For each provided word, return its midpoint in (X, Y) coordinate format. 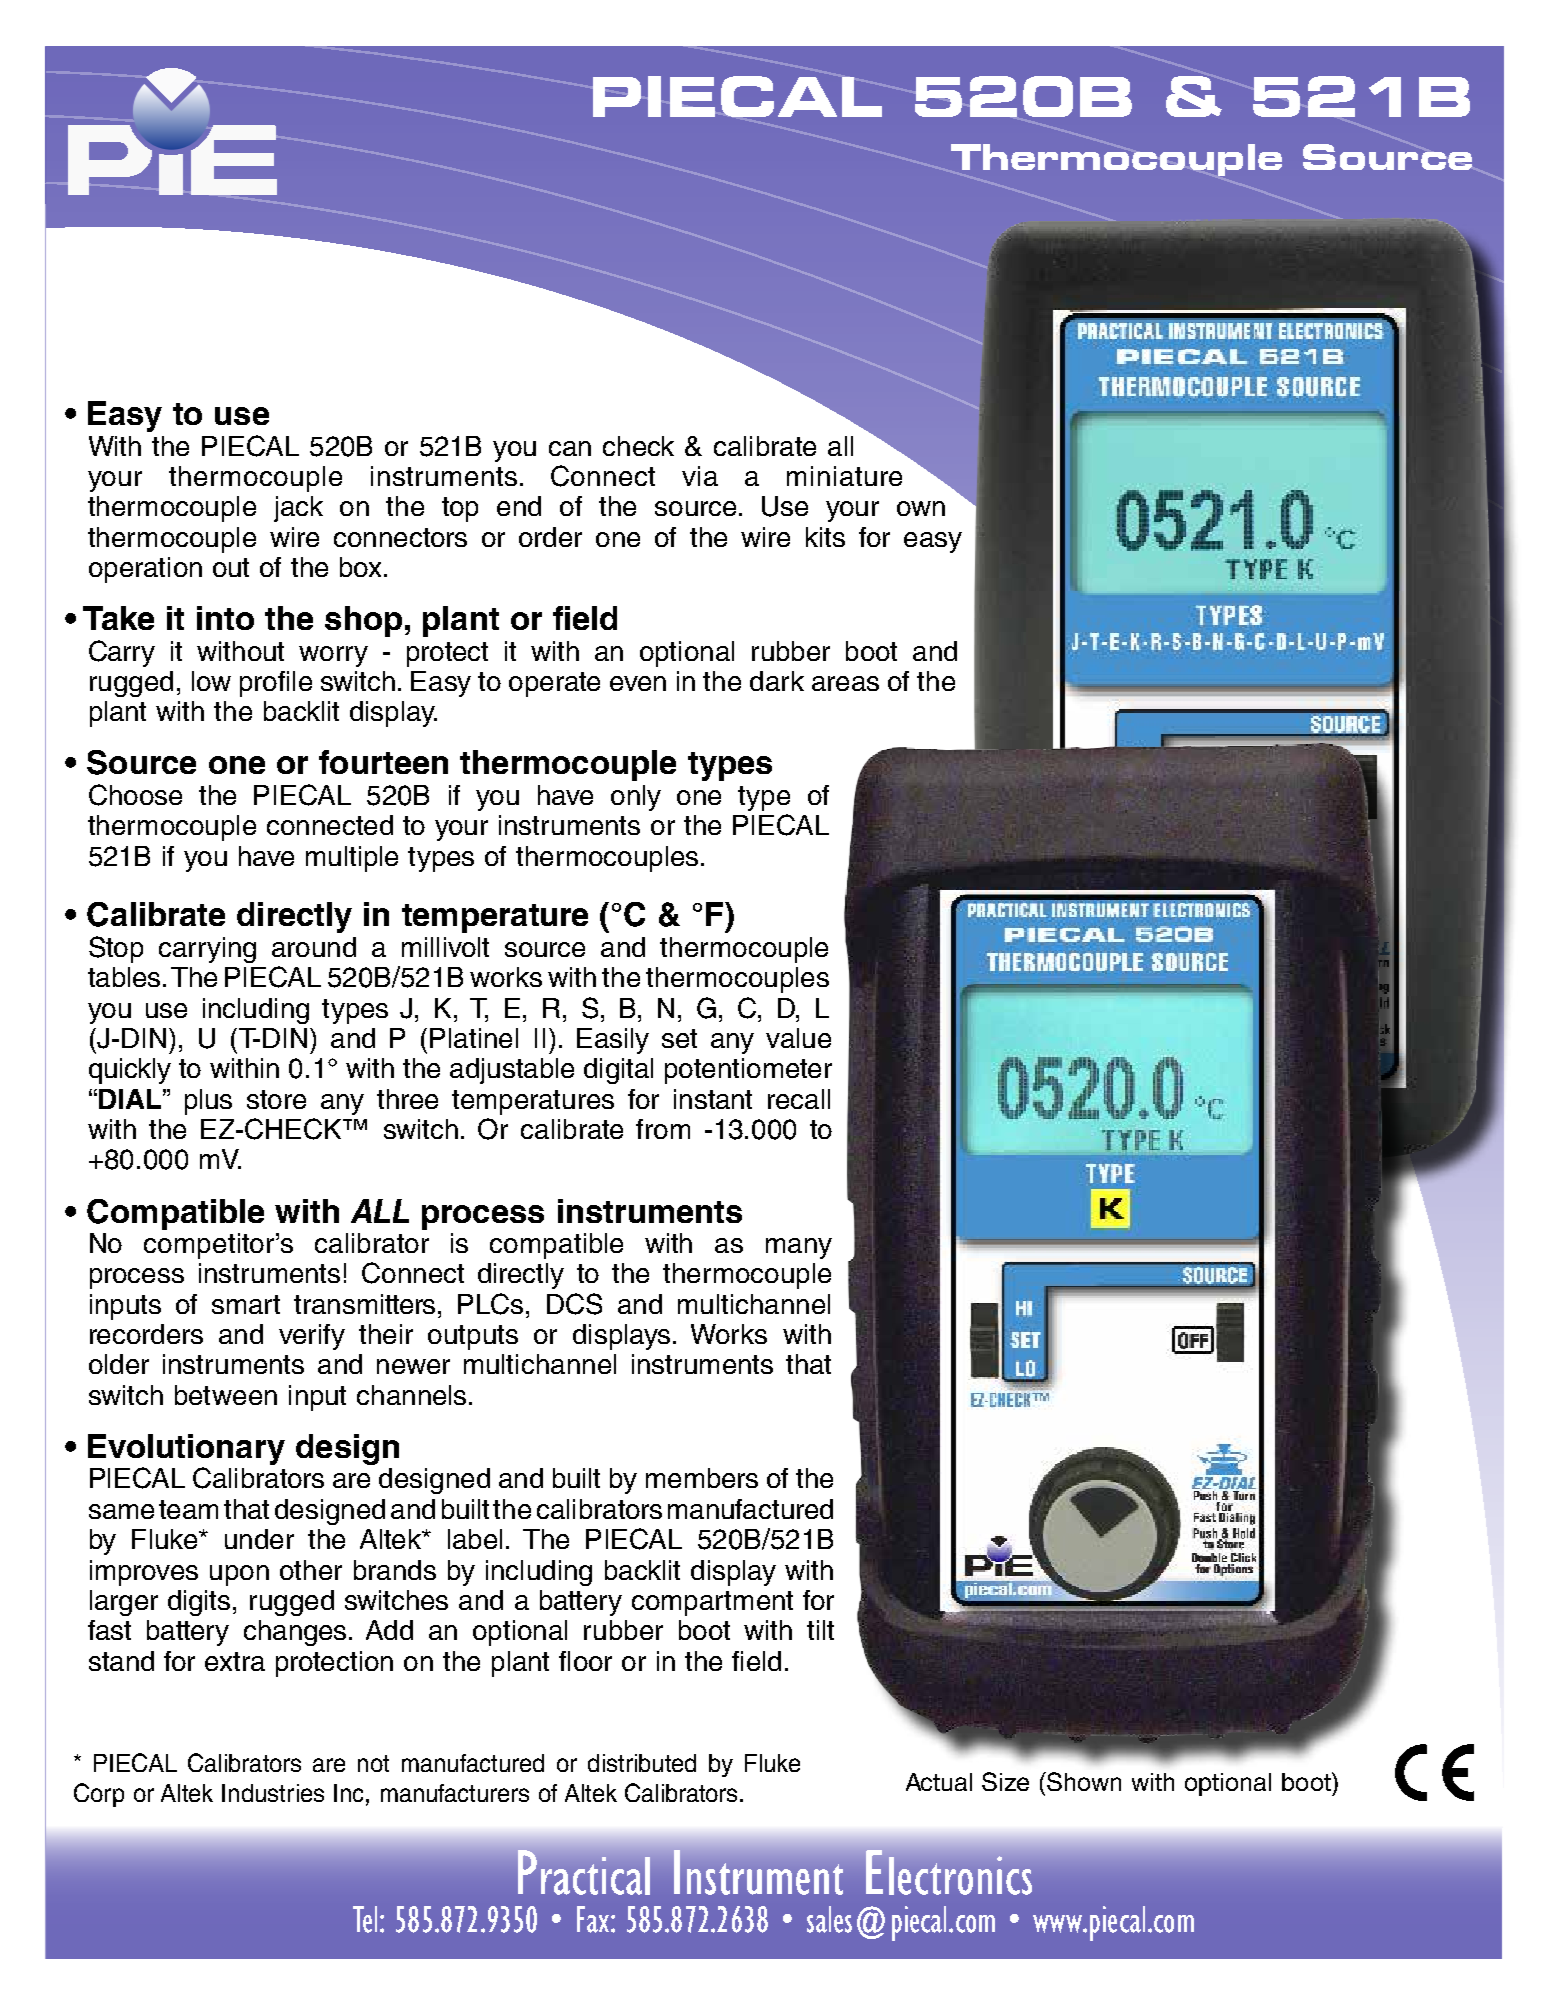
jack (298, 509)
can (570, 448)
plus (208, 1102)
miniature (844, 476)
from (663, 1129)
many (799, 1248)
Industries (273, 1793)
